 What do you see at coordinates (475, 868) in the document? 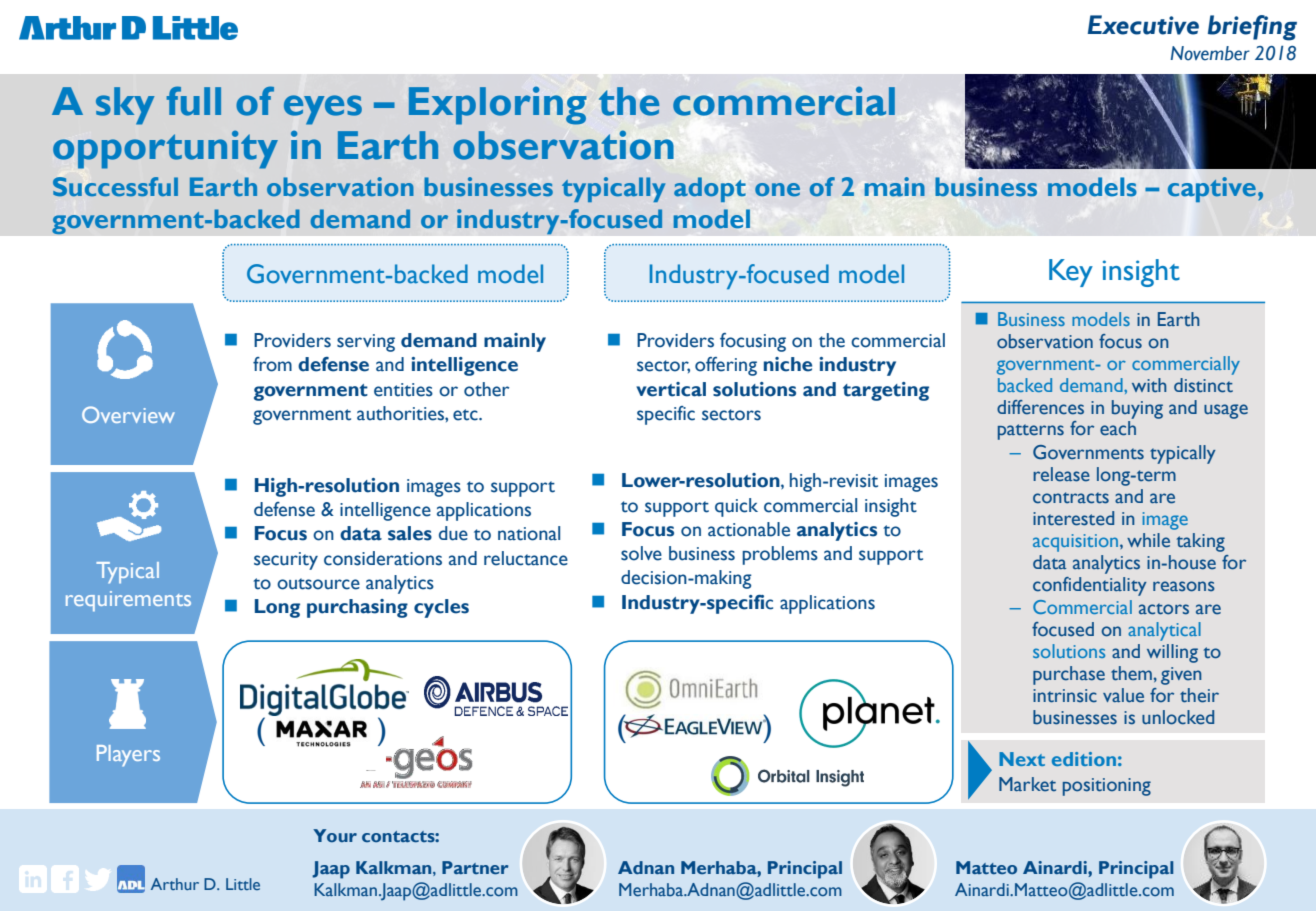
I see `Partner` at bounding box center [475, 868].
